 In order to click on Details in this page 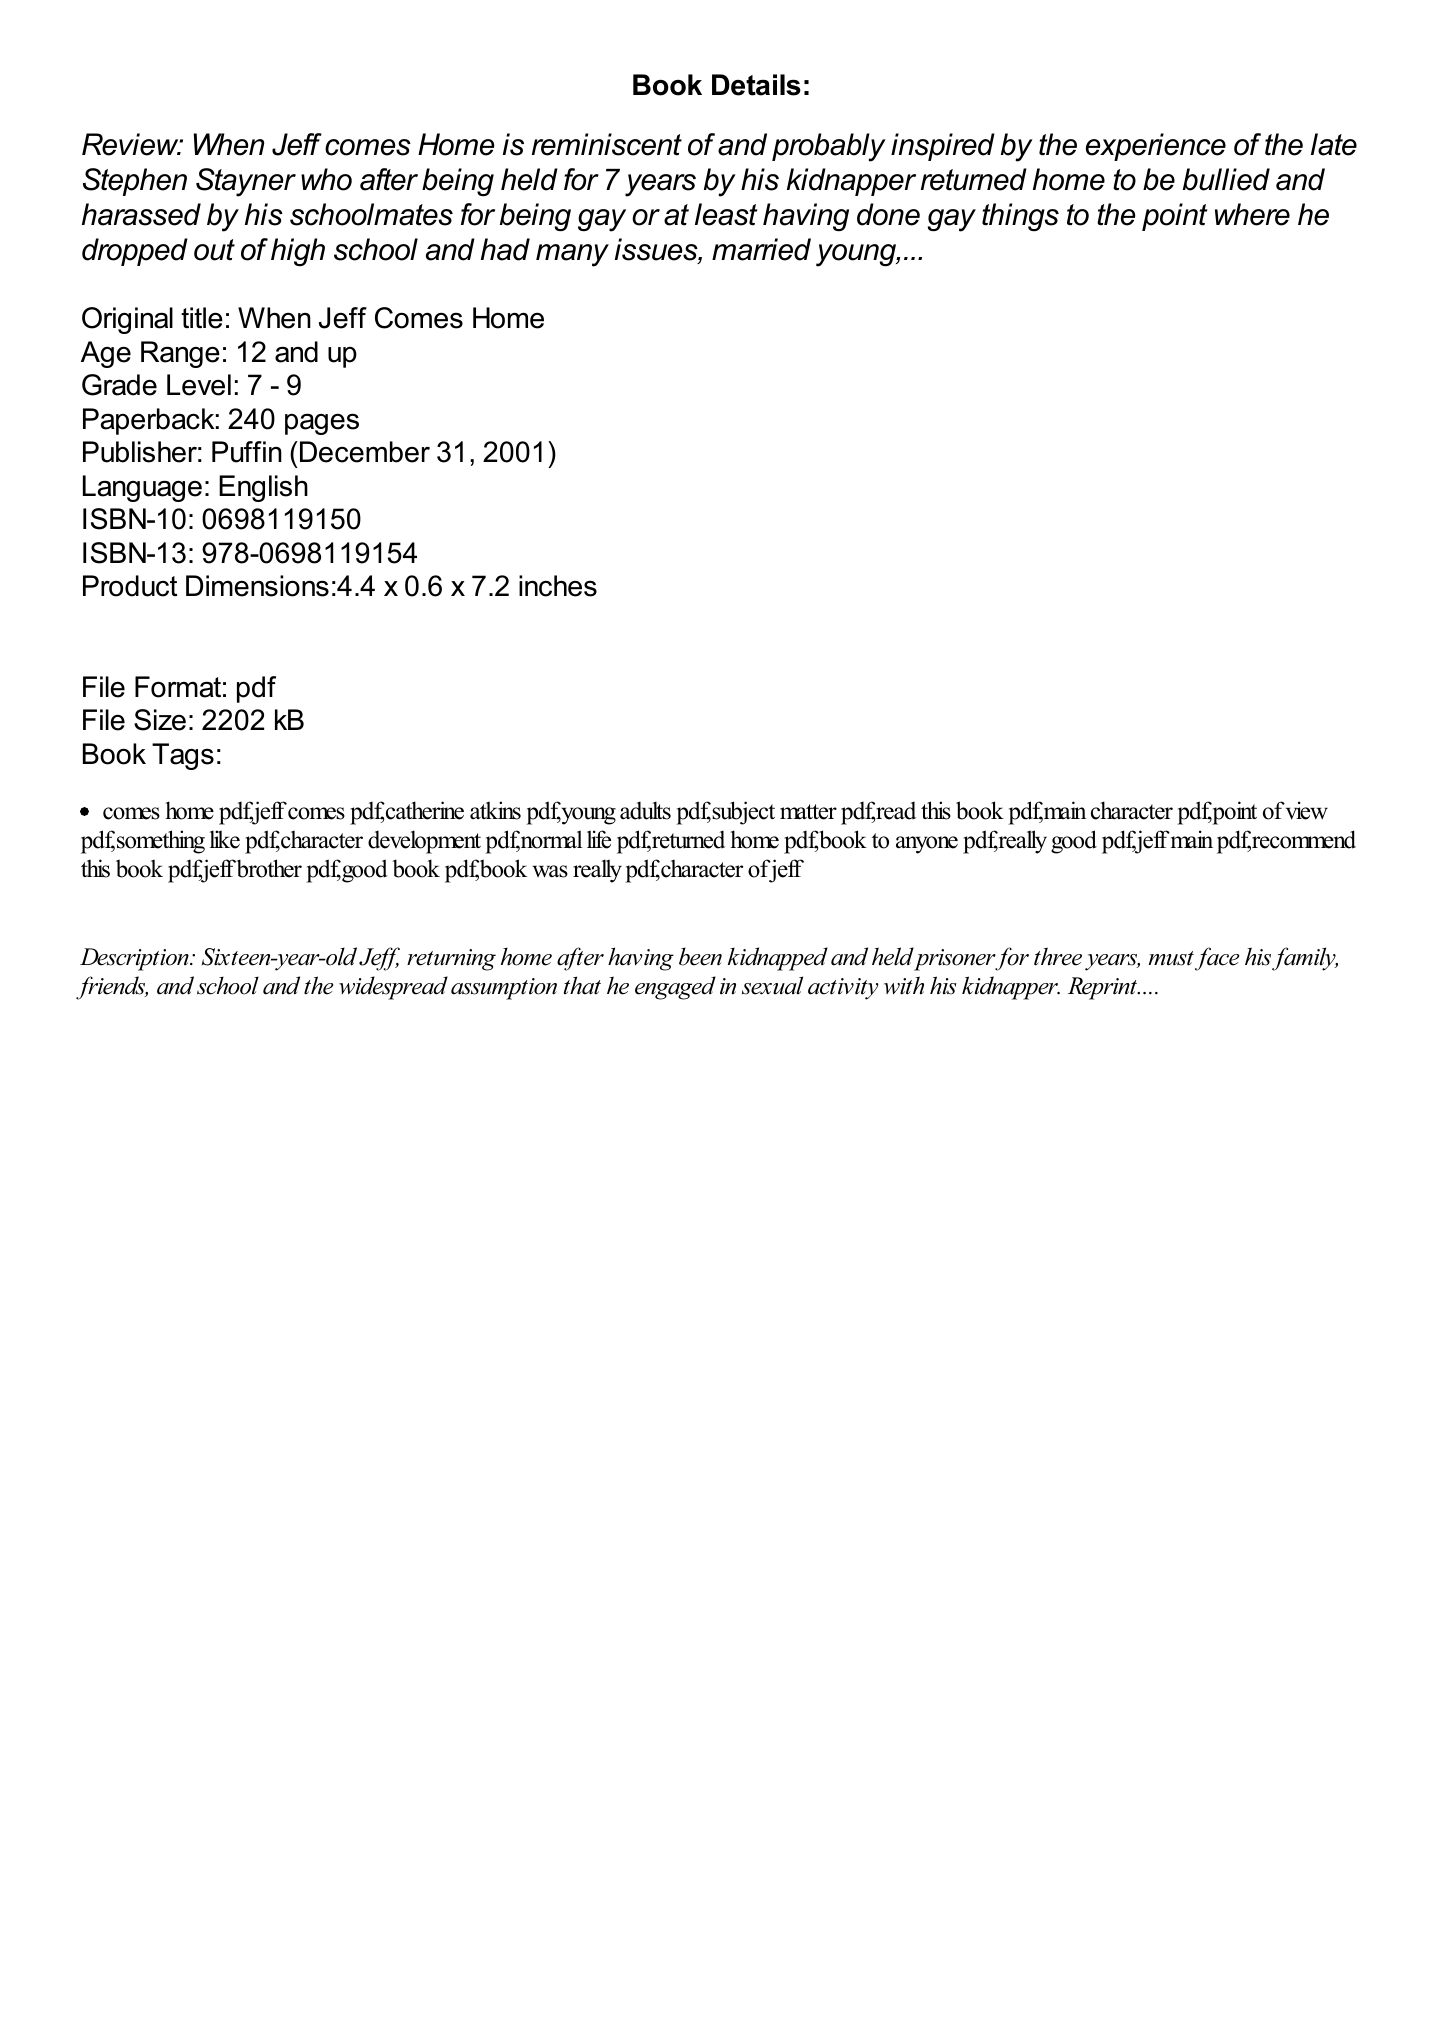, I will do `click(756, 85)`.
